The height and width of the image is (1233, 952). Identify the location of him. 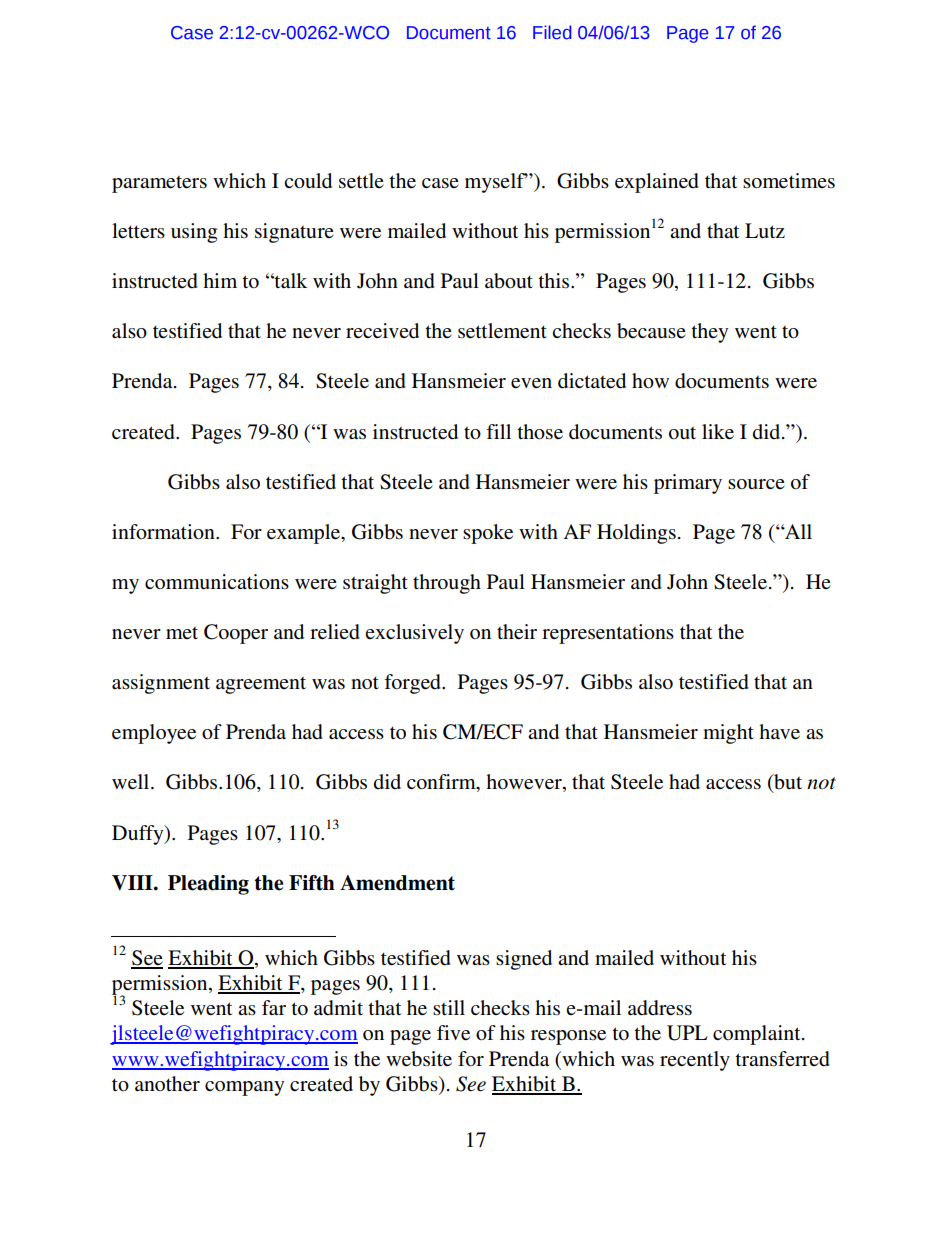
(220, 280).
